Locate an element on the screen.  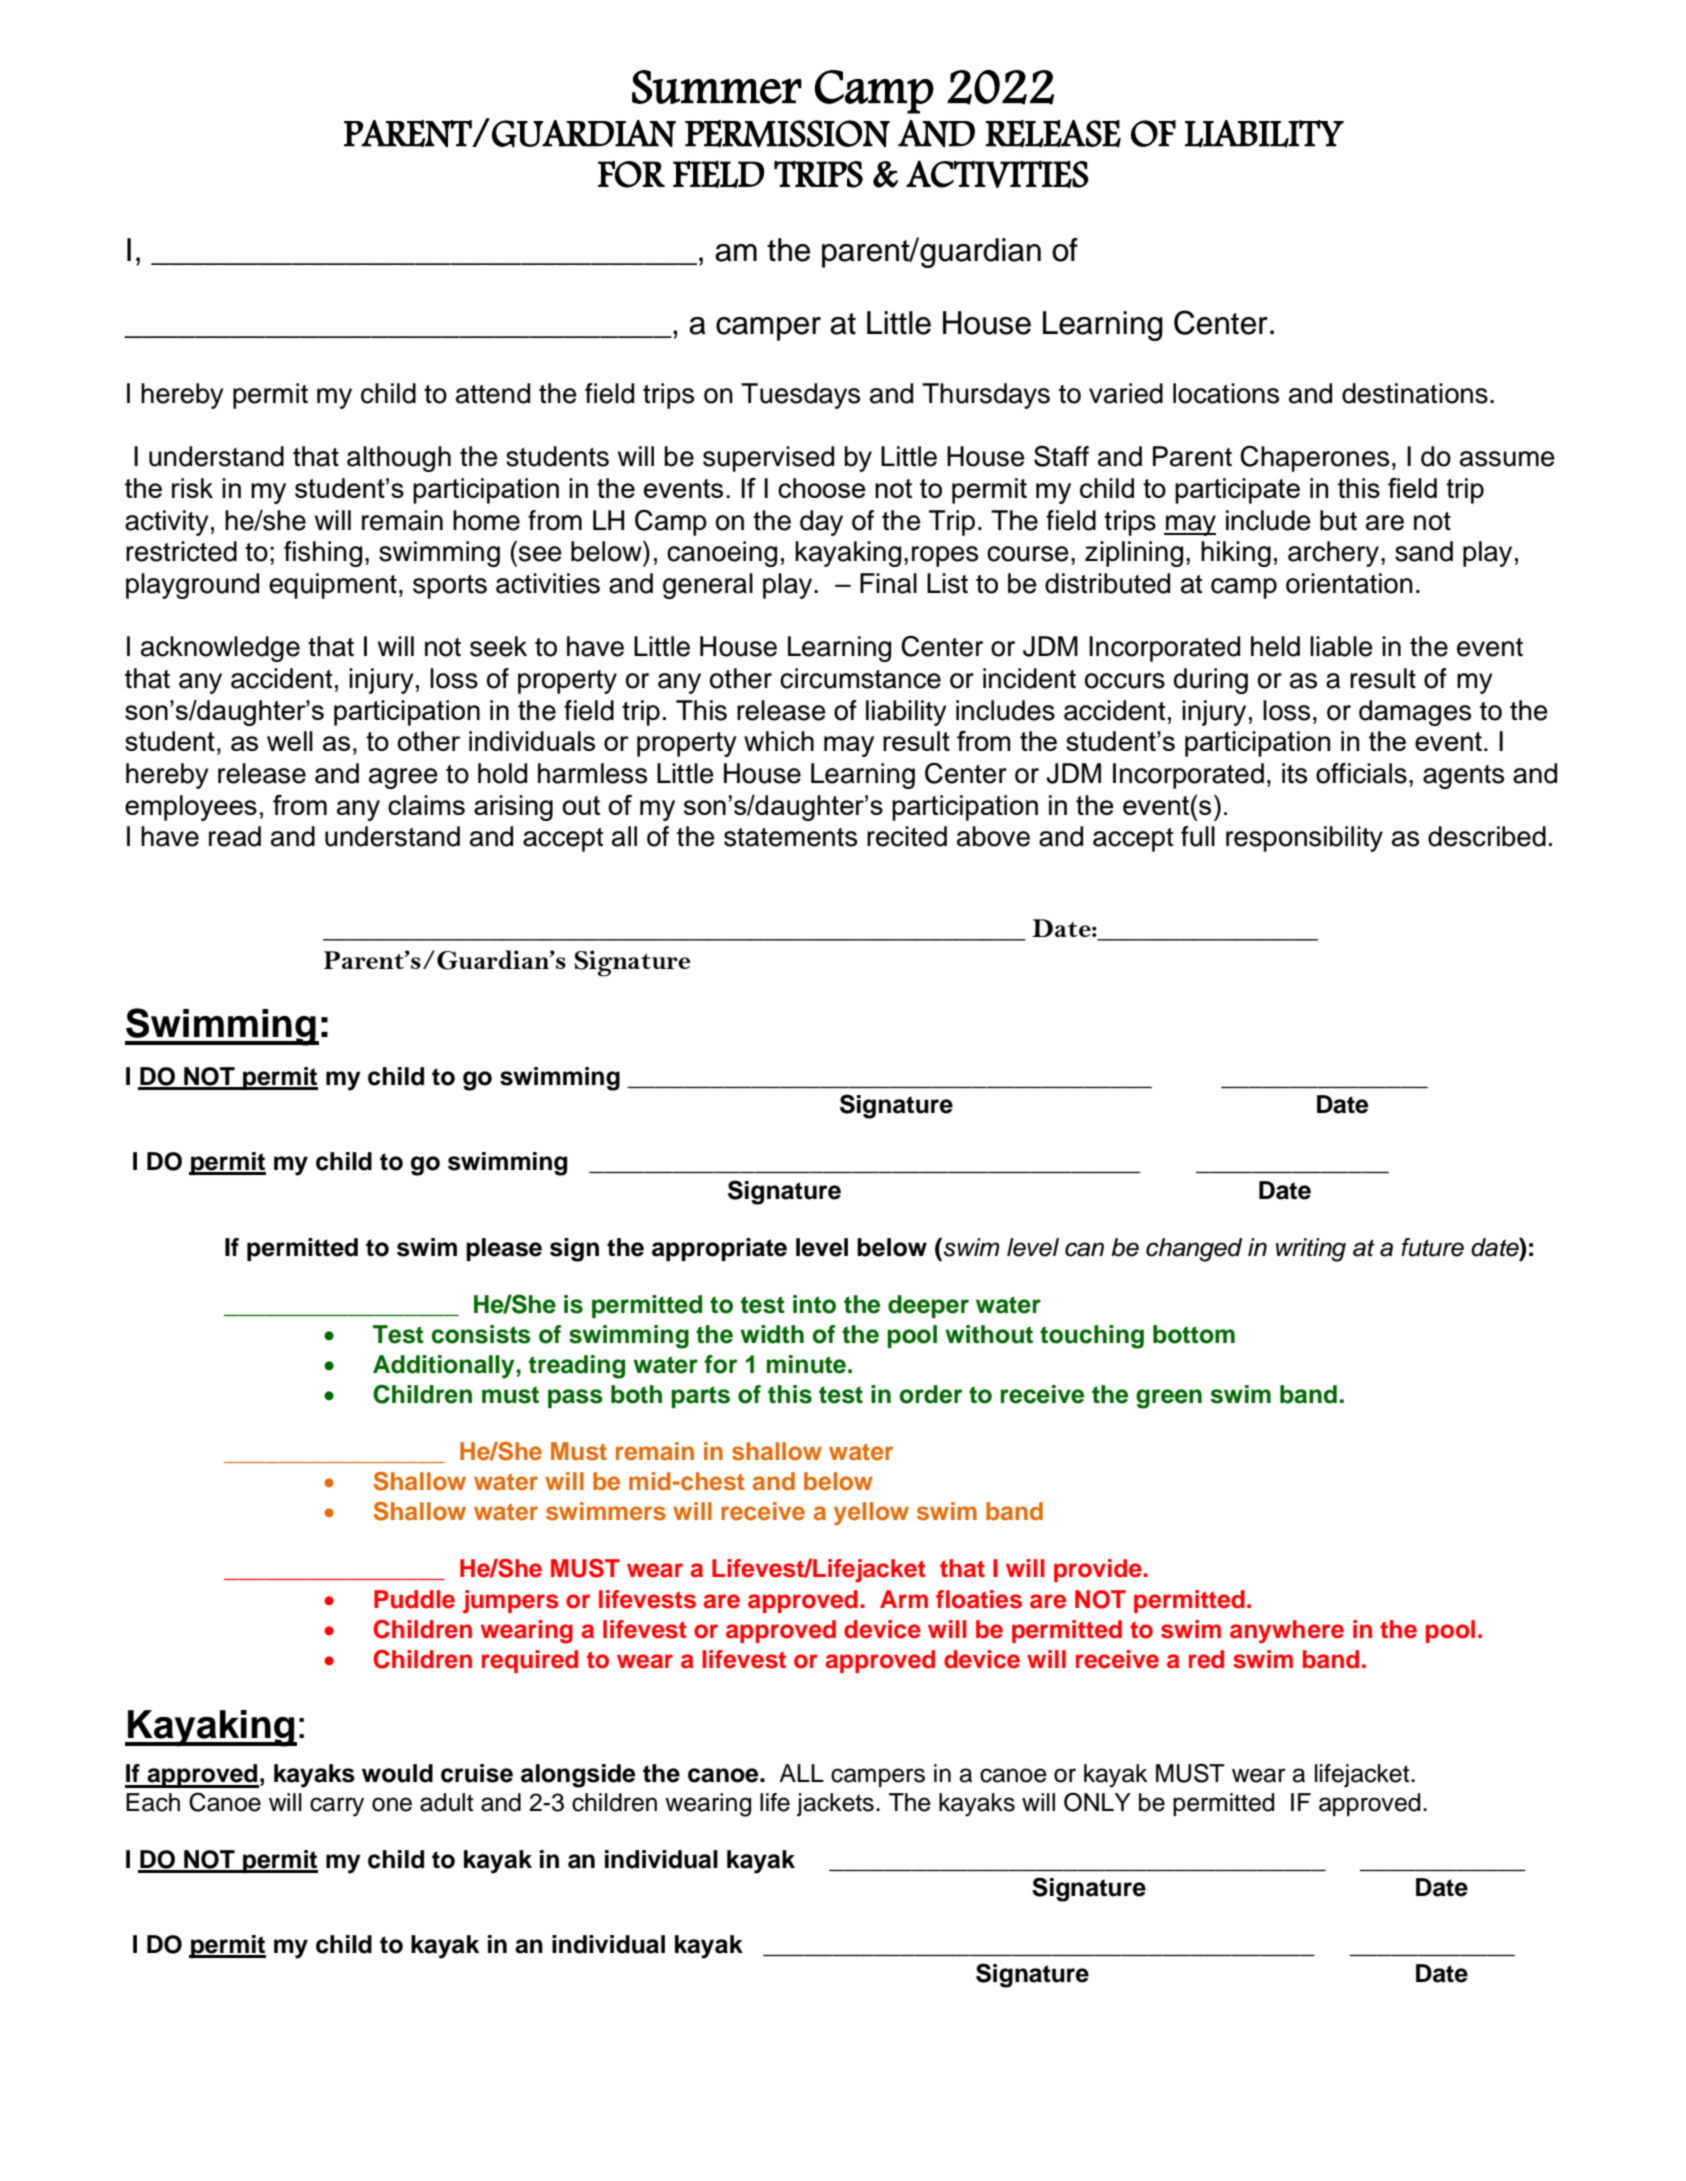
PERMISSION is located at coordinates (787, 133).
